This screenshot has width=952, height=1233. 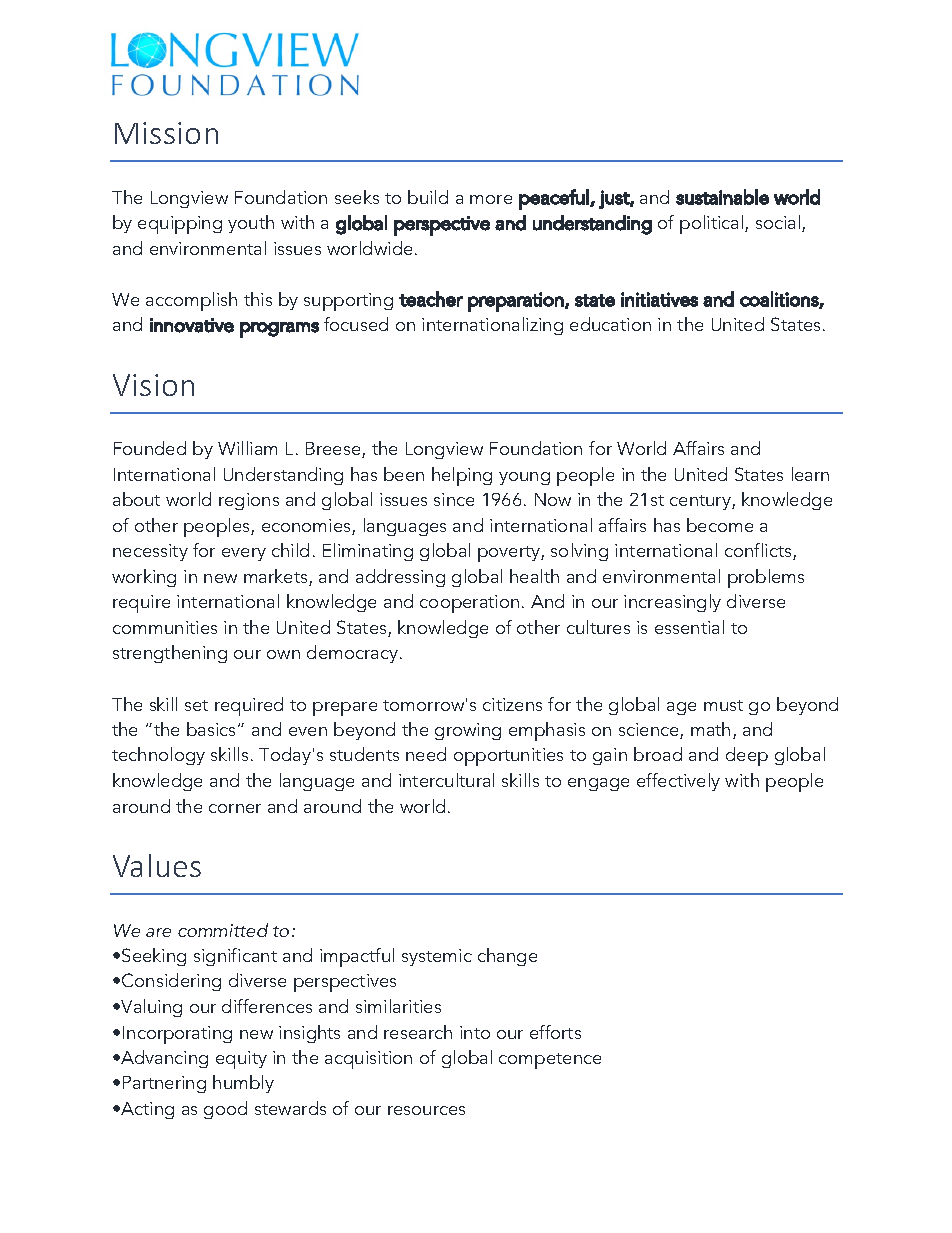 What do you see at coordinates (166, 133) in the screenshot?
I see `Mission` at bounding box center [166, 133].
